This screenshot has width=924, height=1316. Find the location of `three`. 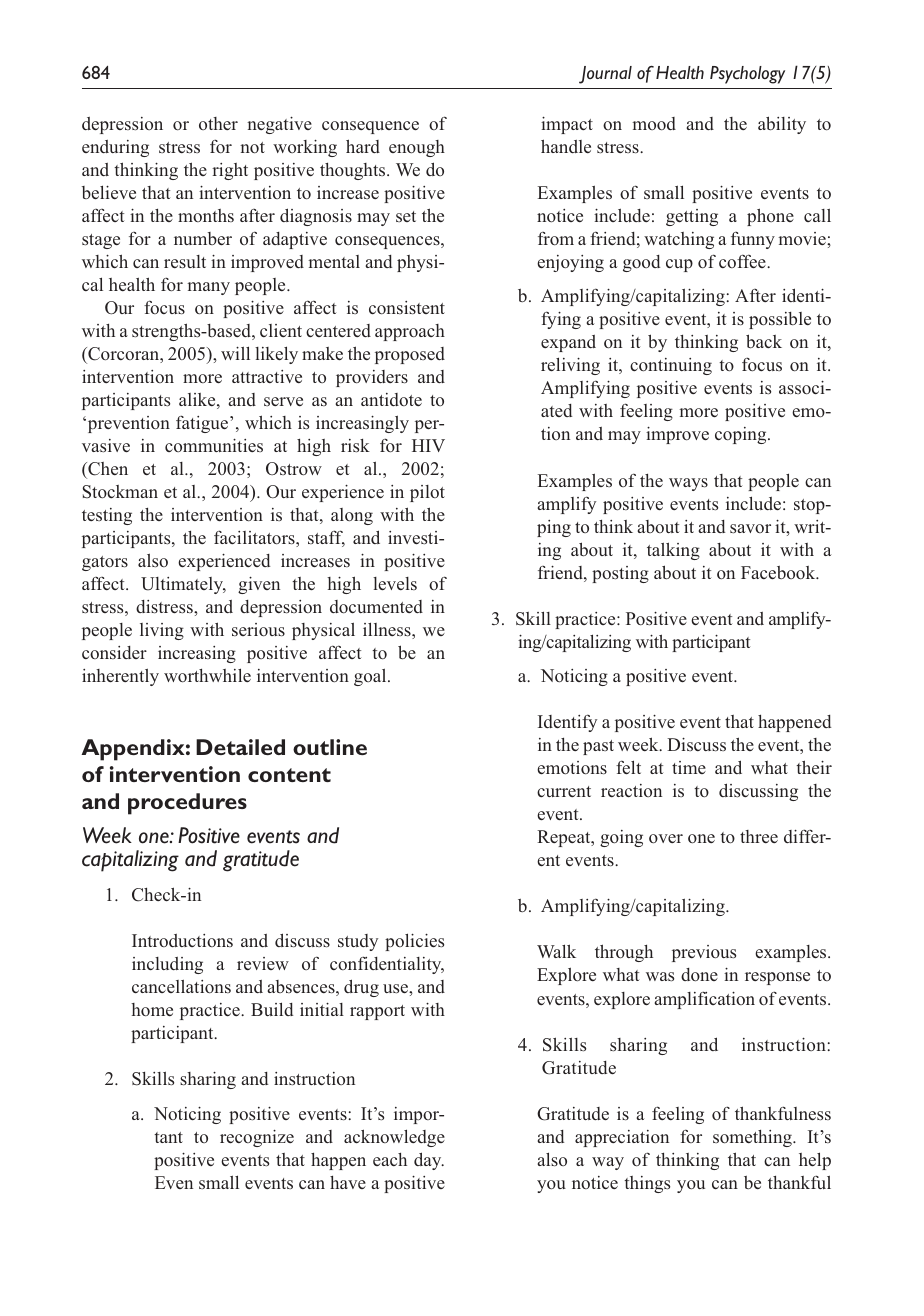

three is located at coordinates (759, 836).
